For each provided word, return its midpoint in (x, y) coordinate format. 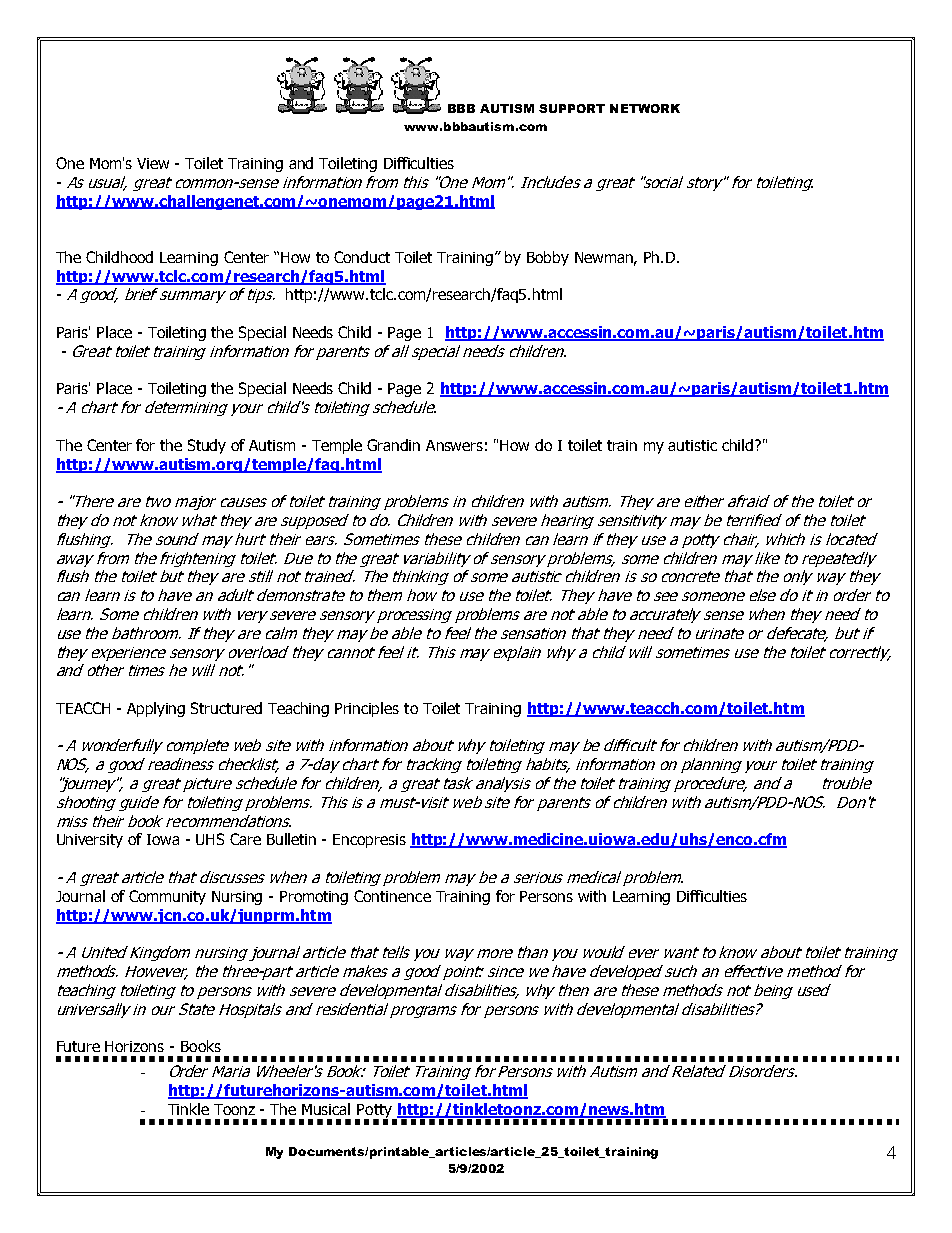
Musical (326, 1109)
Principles (367, 709)
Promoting (314, 898)
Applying (156, 709)
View (153, 163)
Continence (392, 896)
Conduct (362, 257)
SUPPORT (572, 108)
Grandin (393, 445)
